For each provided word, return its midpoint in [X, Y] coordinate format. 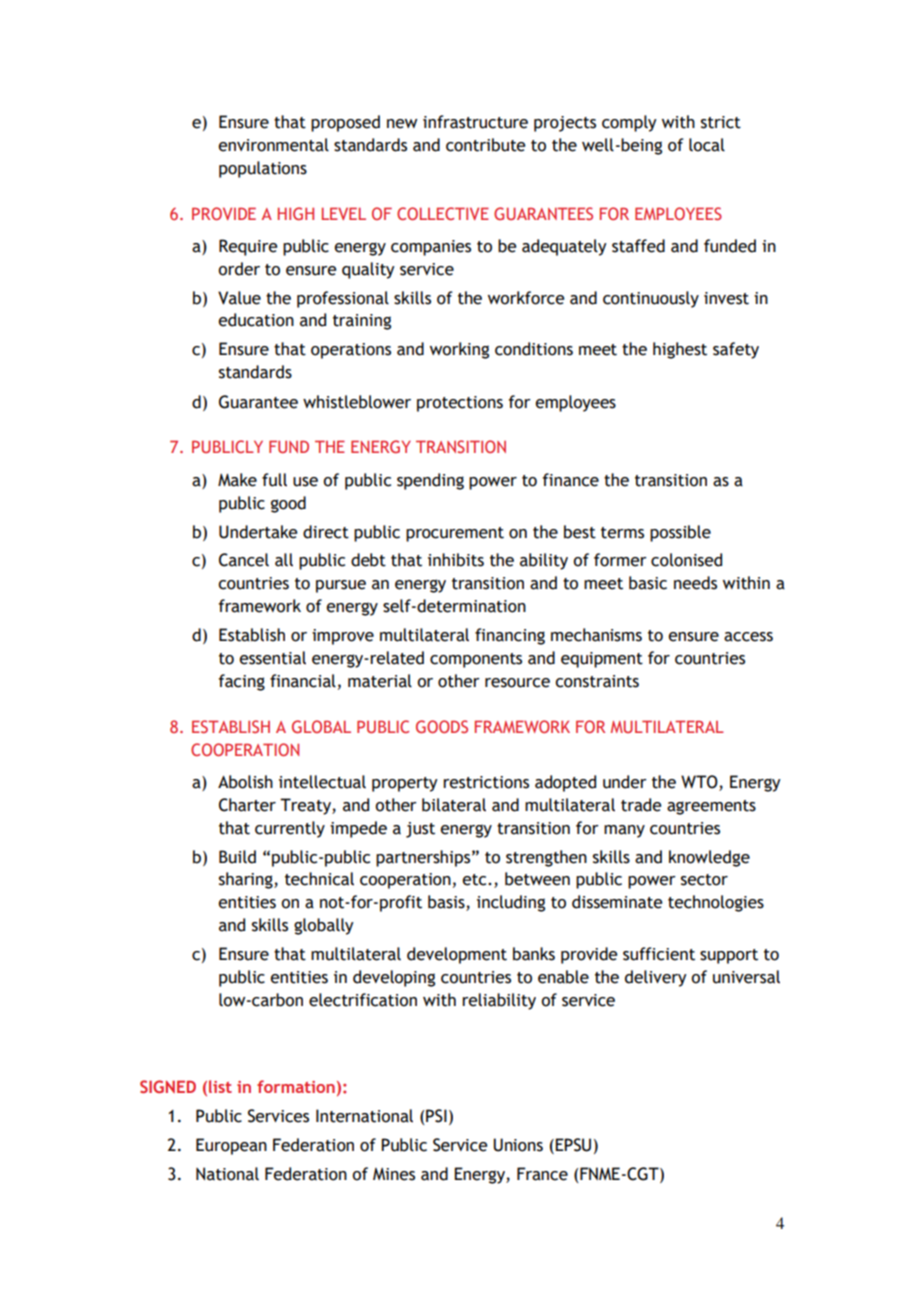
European [231, 1146]
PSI [436, 1116]
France [542, 1174]
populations [263, 169]
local [707, 145]
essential [272, 658]
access [748, 637]
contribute [485, 145]
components [476, 660]
